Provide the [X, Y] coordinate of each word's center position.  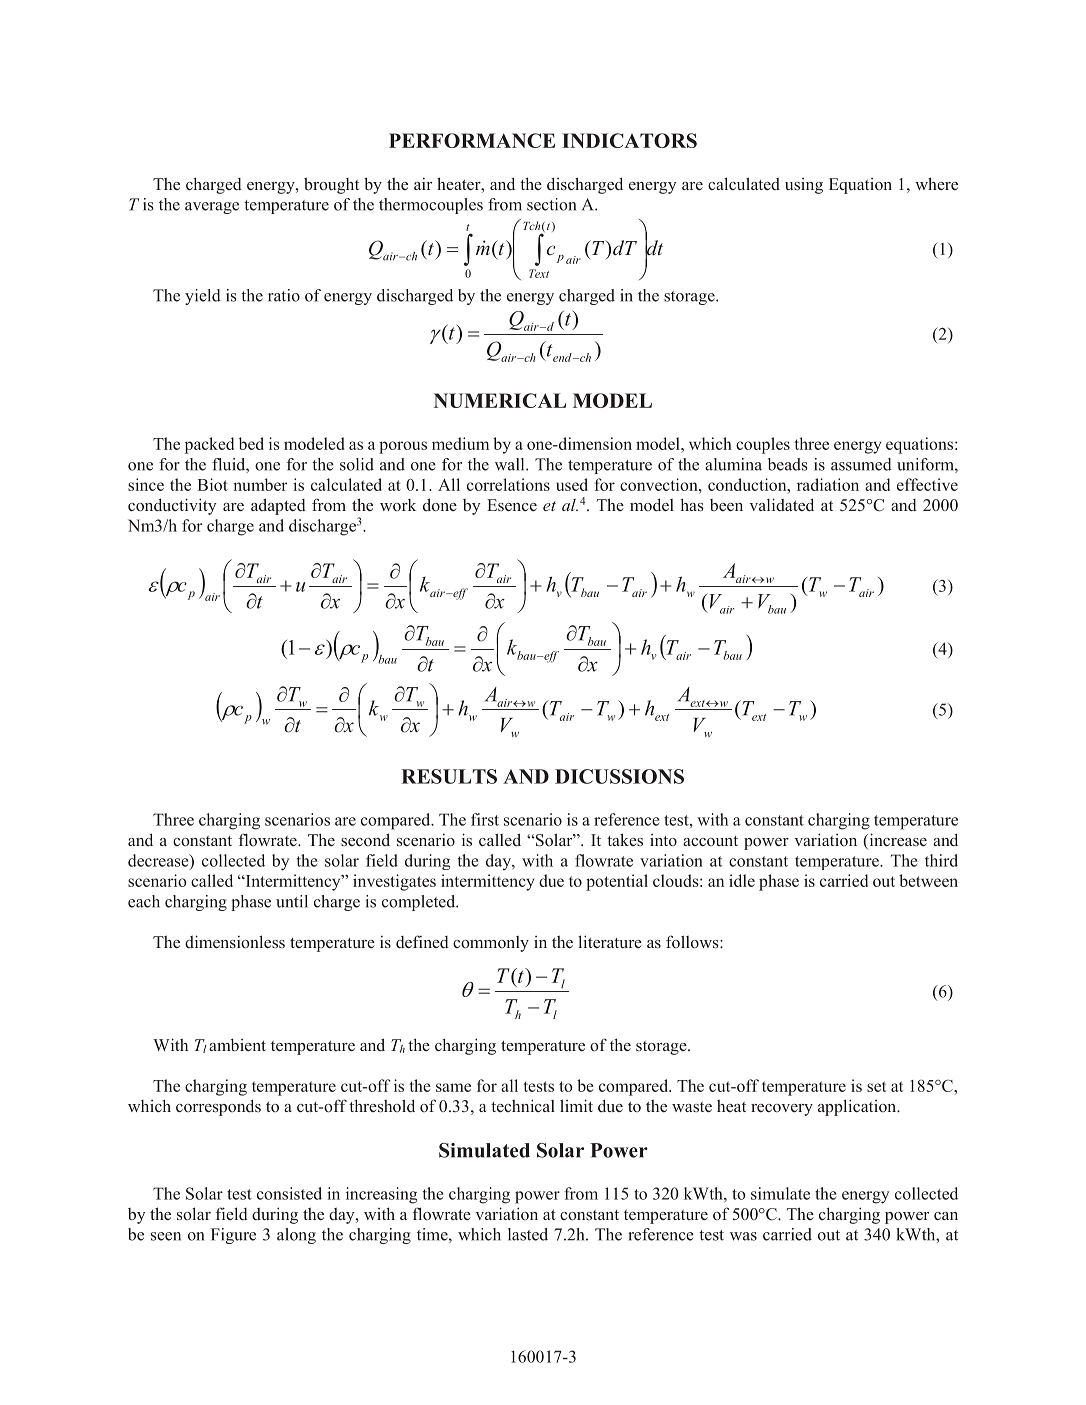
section [551, 204]
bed [251, 443]
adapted [278, 506]
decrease [159, 861]
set [876, 1086]
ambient [237, 1045]
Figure [233, 1236]
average [212, 208]
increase [897, 841]
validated [781, 505]
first [485, 819]
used [572, 484]
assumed [861, 464]
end [563, 357]
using [804, 186]
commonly [491, 944]
